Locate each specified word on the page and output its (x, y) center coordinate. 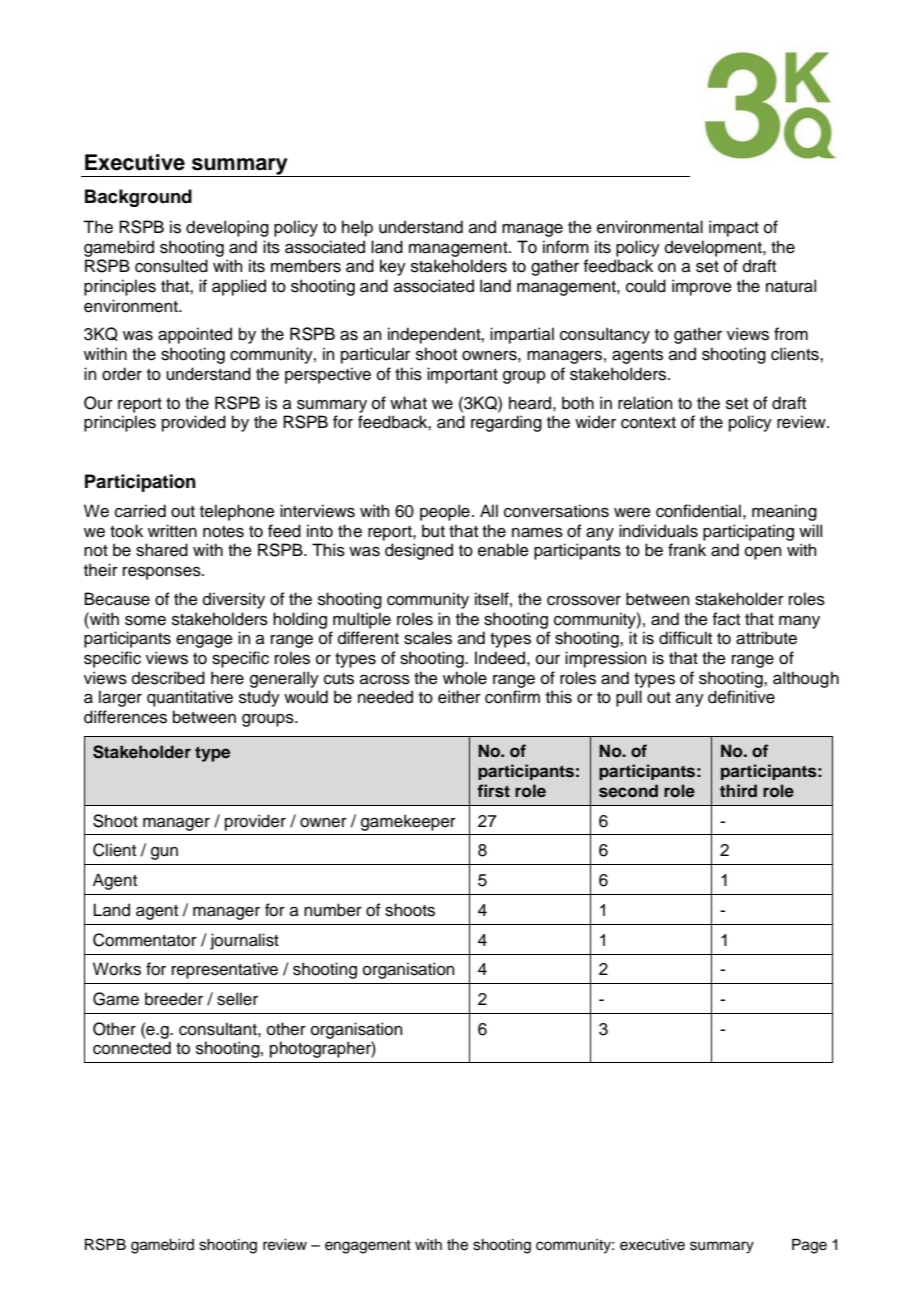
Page (809, 1246)
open (763, 553)
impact (734, 228)
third (738, 790)
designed (419, 551)
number (333, 910)
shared (162, 550)
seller (237, 999)
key (393, 267)
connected (132, 1048)
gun (164, 853)
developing (227, 228)
